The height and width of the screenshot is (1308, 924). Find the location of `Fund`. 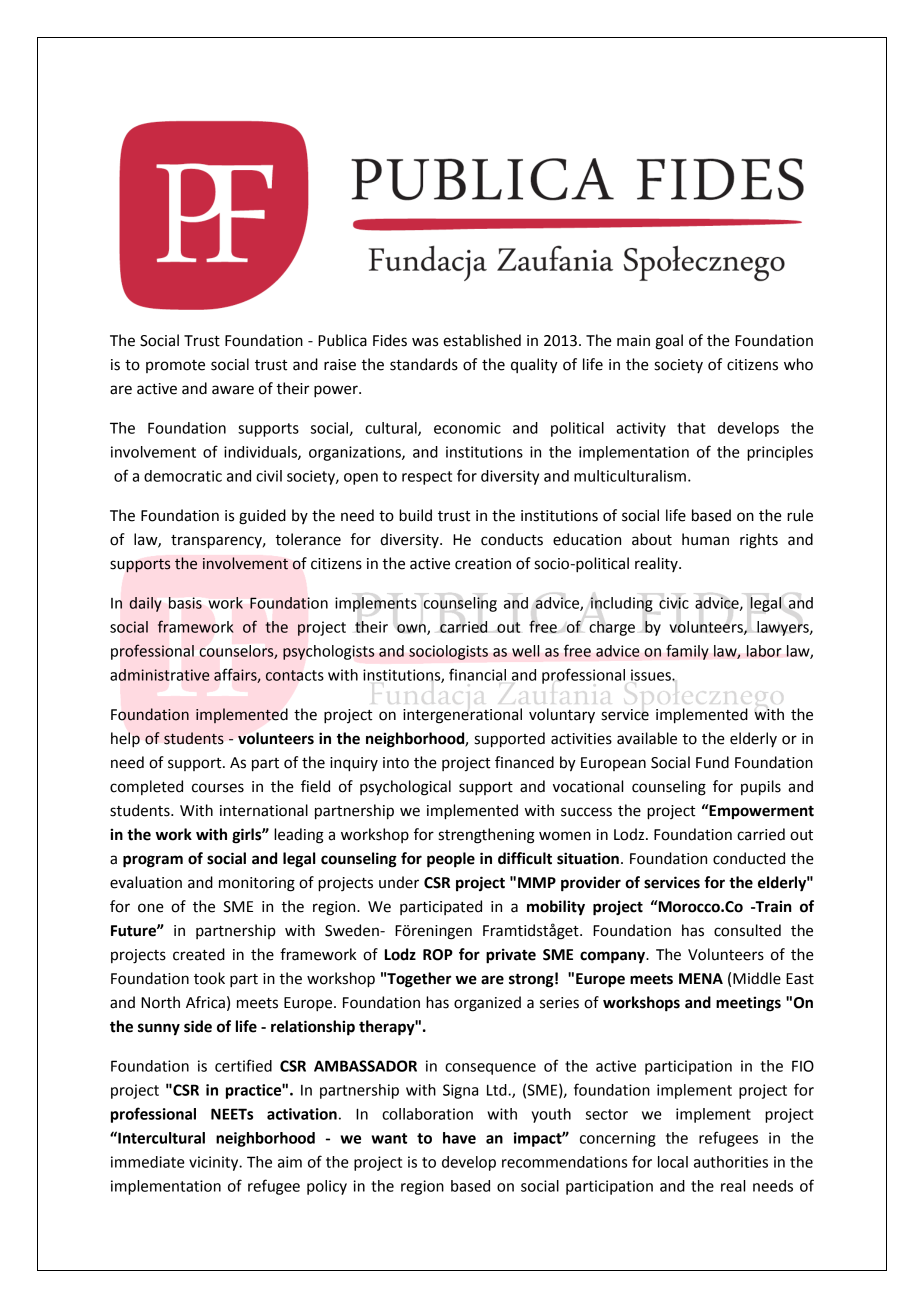

Fund is located at coordinates (712, 762).
